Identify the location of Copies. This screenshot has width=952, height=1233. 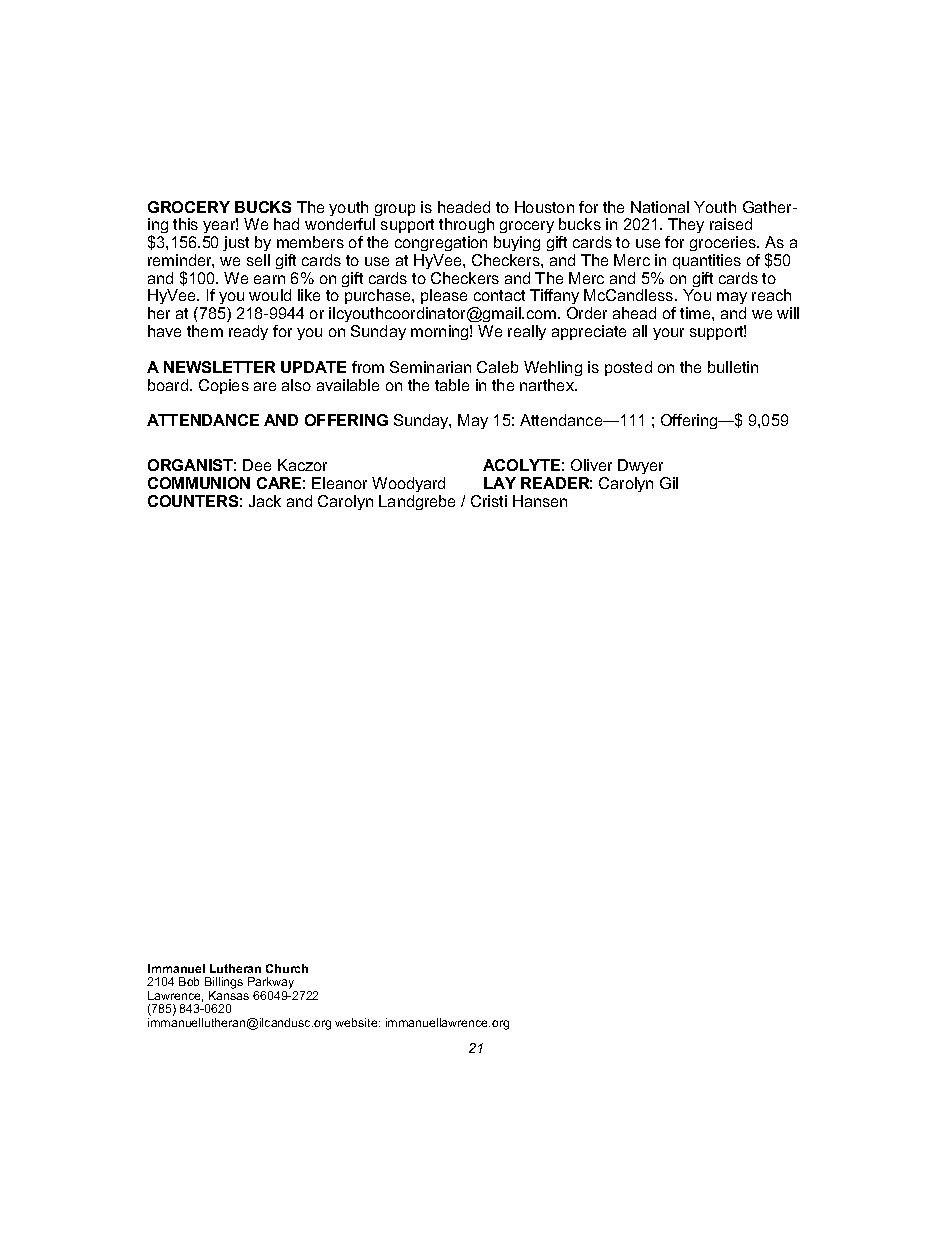
(224, 386).
